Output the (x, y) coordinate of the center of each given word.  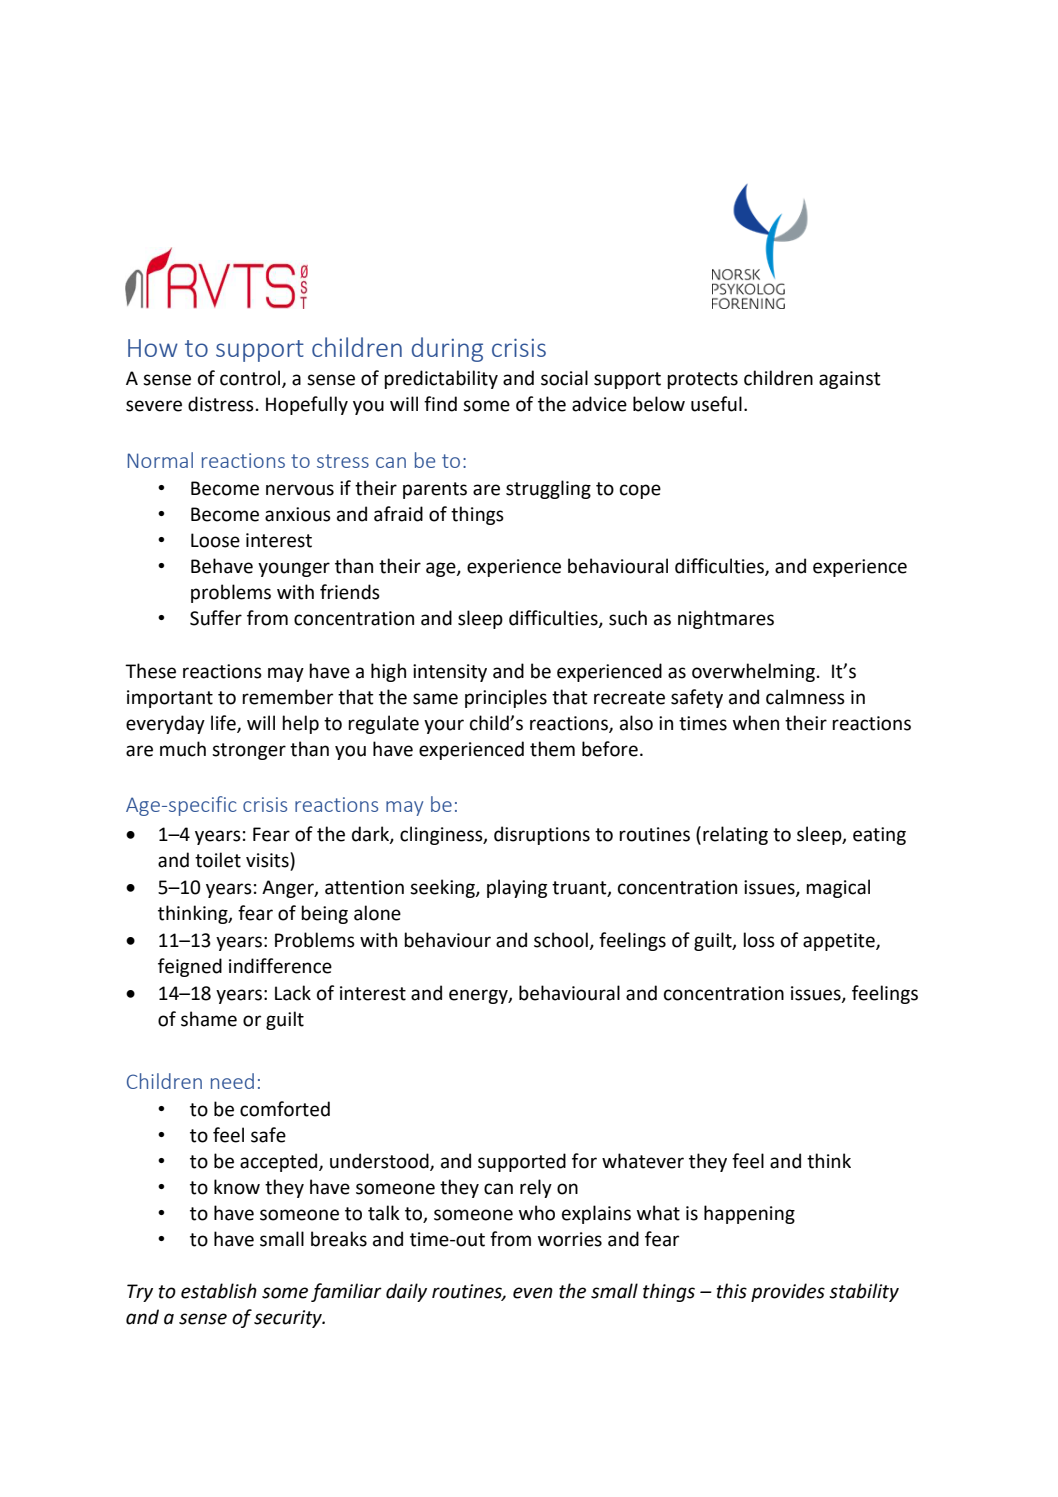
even (533, 1293)
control (251, 379)
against (850, 380)
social (564, 378)
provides (788, 1292)
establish (219, 1291)
